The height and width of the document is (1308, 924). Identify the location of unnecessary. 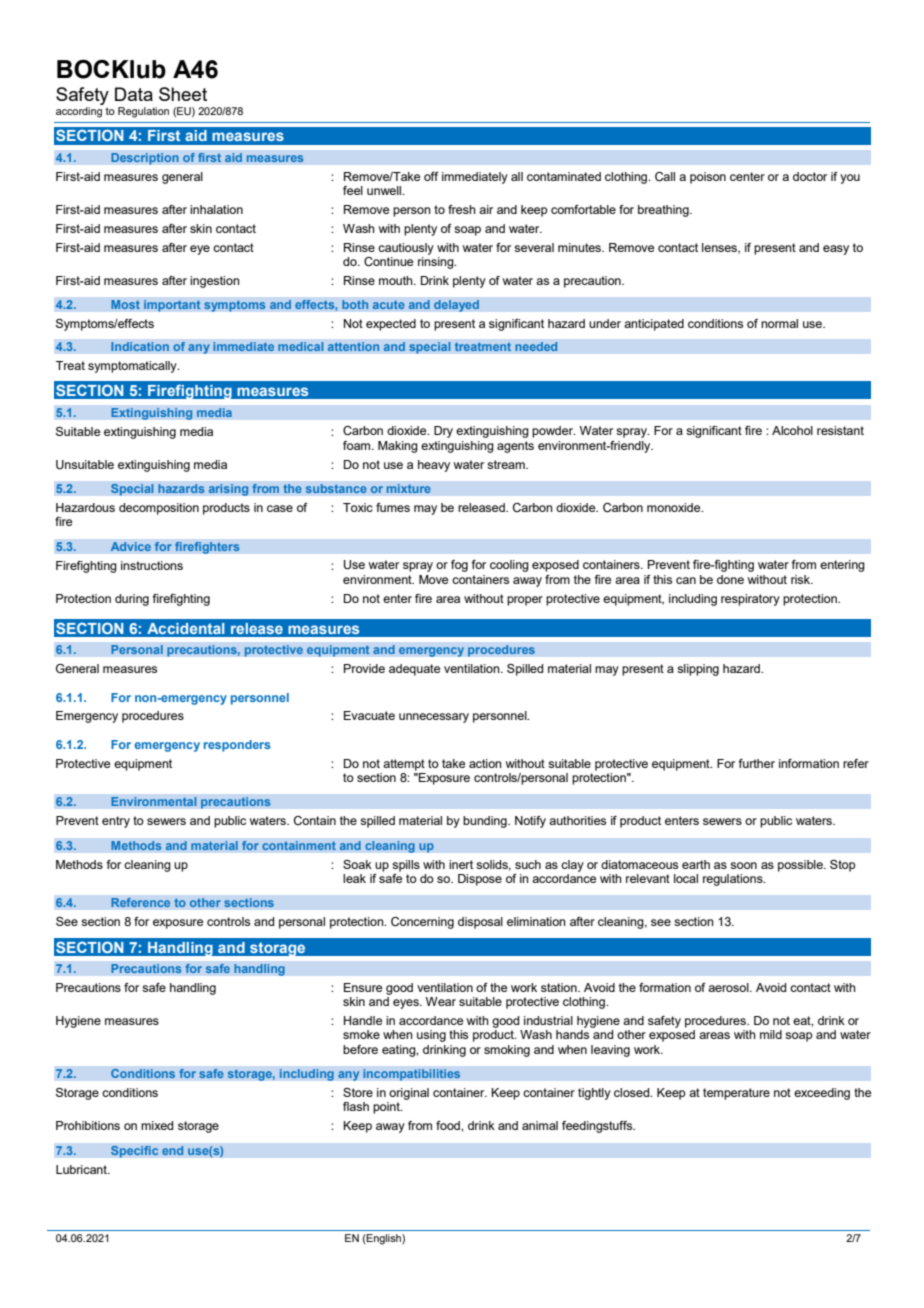
(434, 718).
